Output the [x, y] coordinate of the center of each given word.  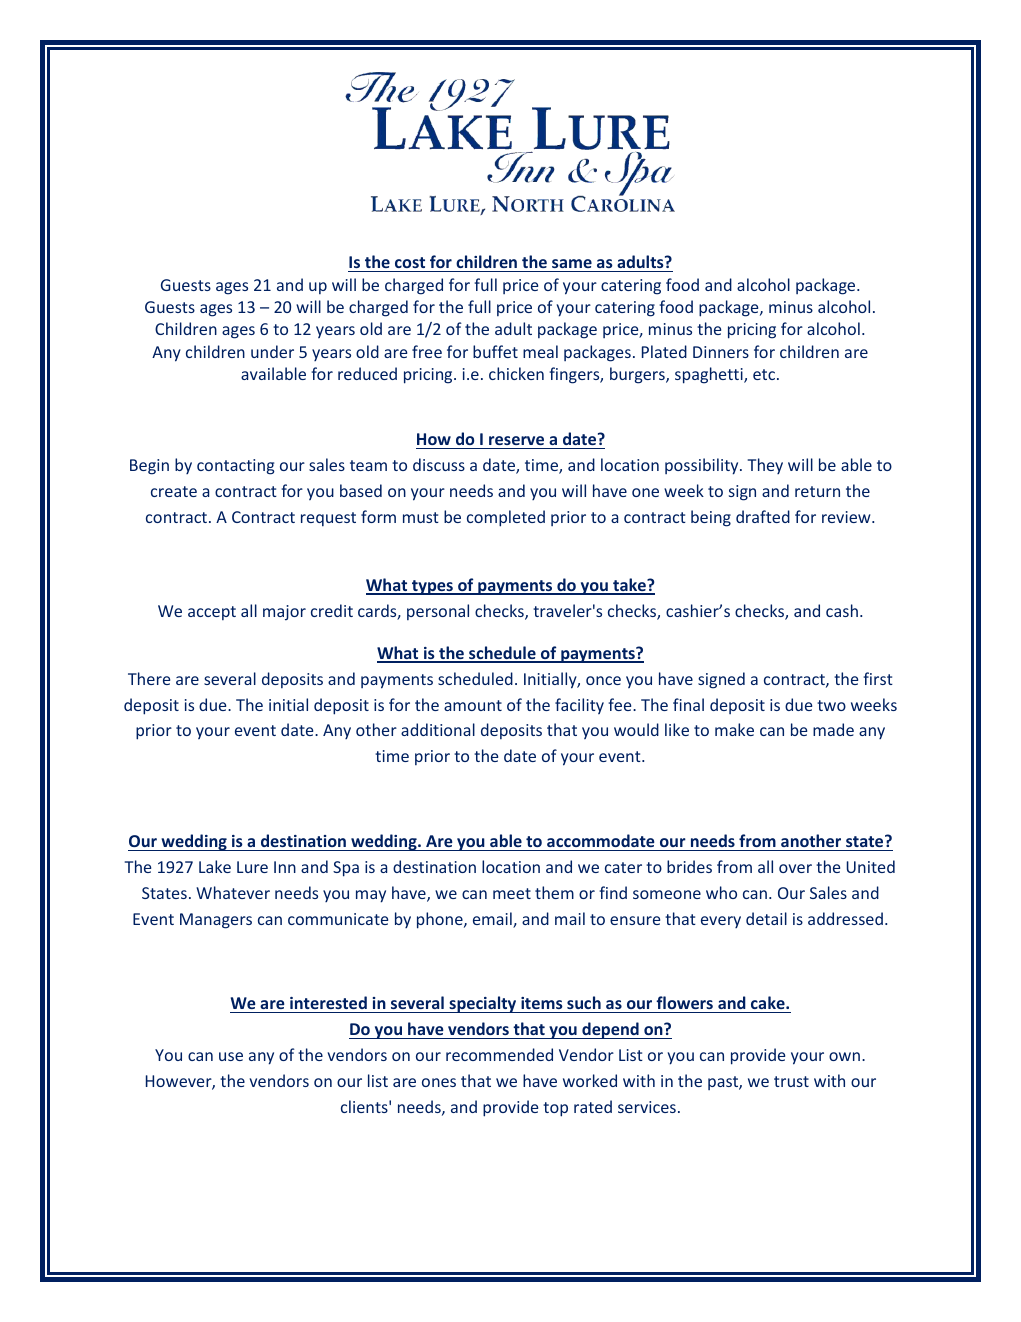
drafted [763, 516]
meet [512, 893]
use [231, 1056]
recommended [499, 1054]
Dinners [721, 352]
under [272, 351]
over [795, 868]
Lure [252, 867]
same [572, 263]
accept [212, 613]
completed [506, 518]
